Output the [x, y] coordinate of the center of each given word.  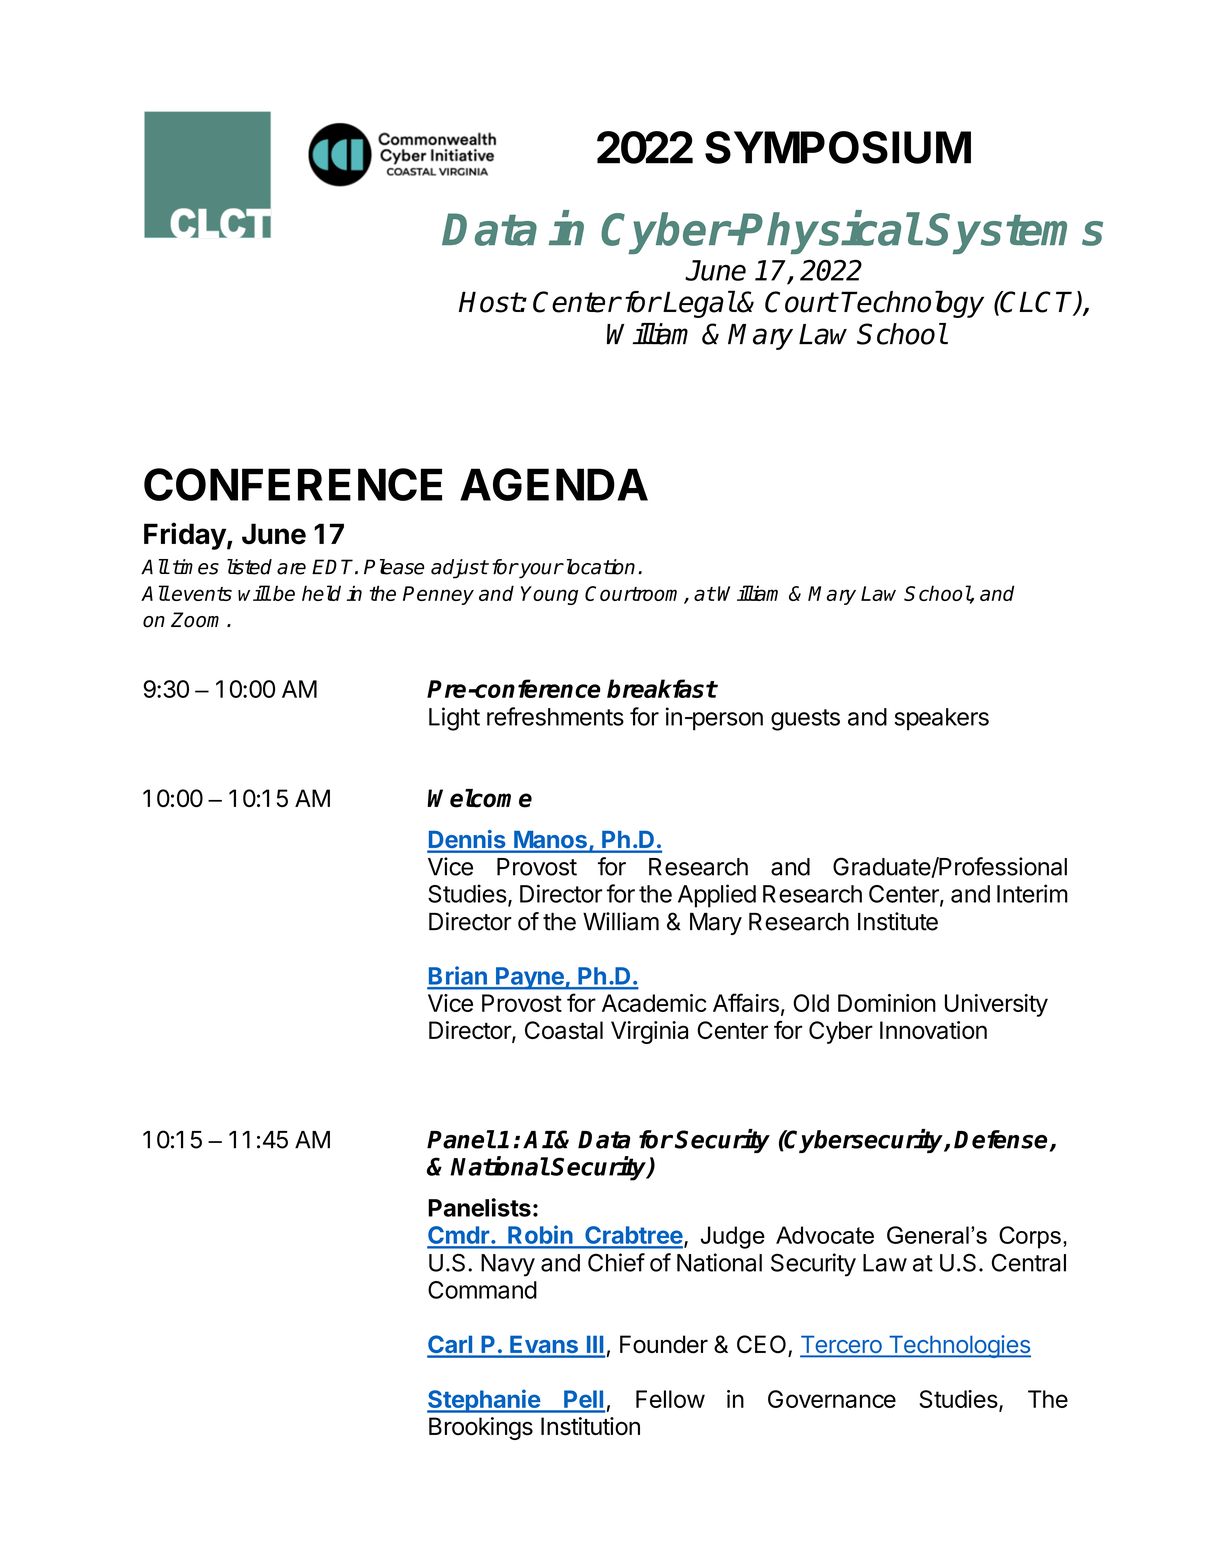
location [599, 567]
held [321, 593]
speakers [941, 719]
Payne [530, 978]
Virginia [649, 1032]
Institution [590, 1426]
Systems [1014, 233]
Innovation [933, 1030]
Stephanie [484, 1401]
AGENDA [554, 484]
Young [549, 595]
